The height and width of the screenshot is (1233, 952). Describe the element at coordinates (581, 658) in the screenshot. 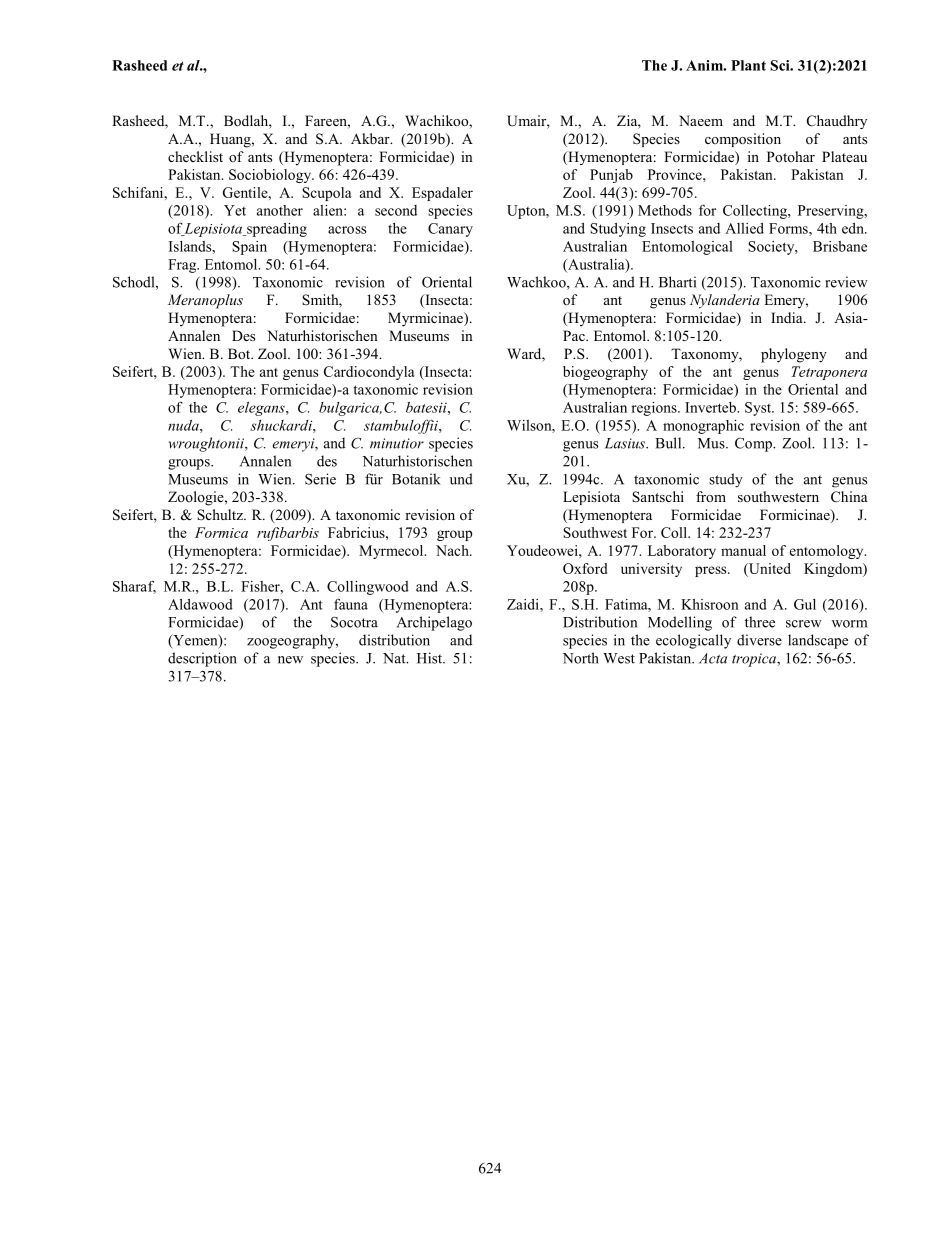

I see `North` at that location.
